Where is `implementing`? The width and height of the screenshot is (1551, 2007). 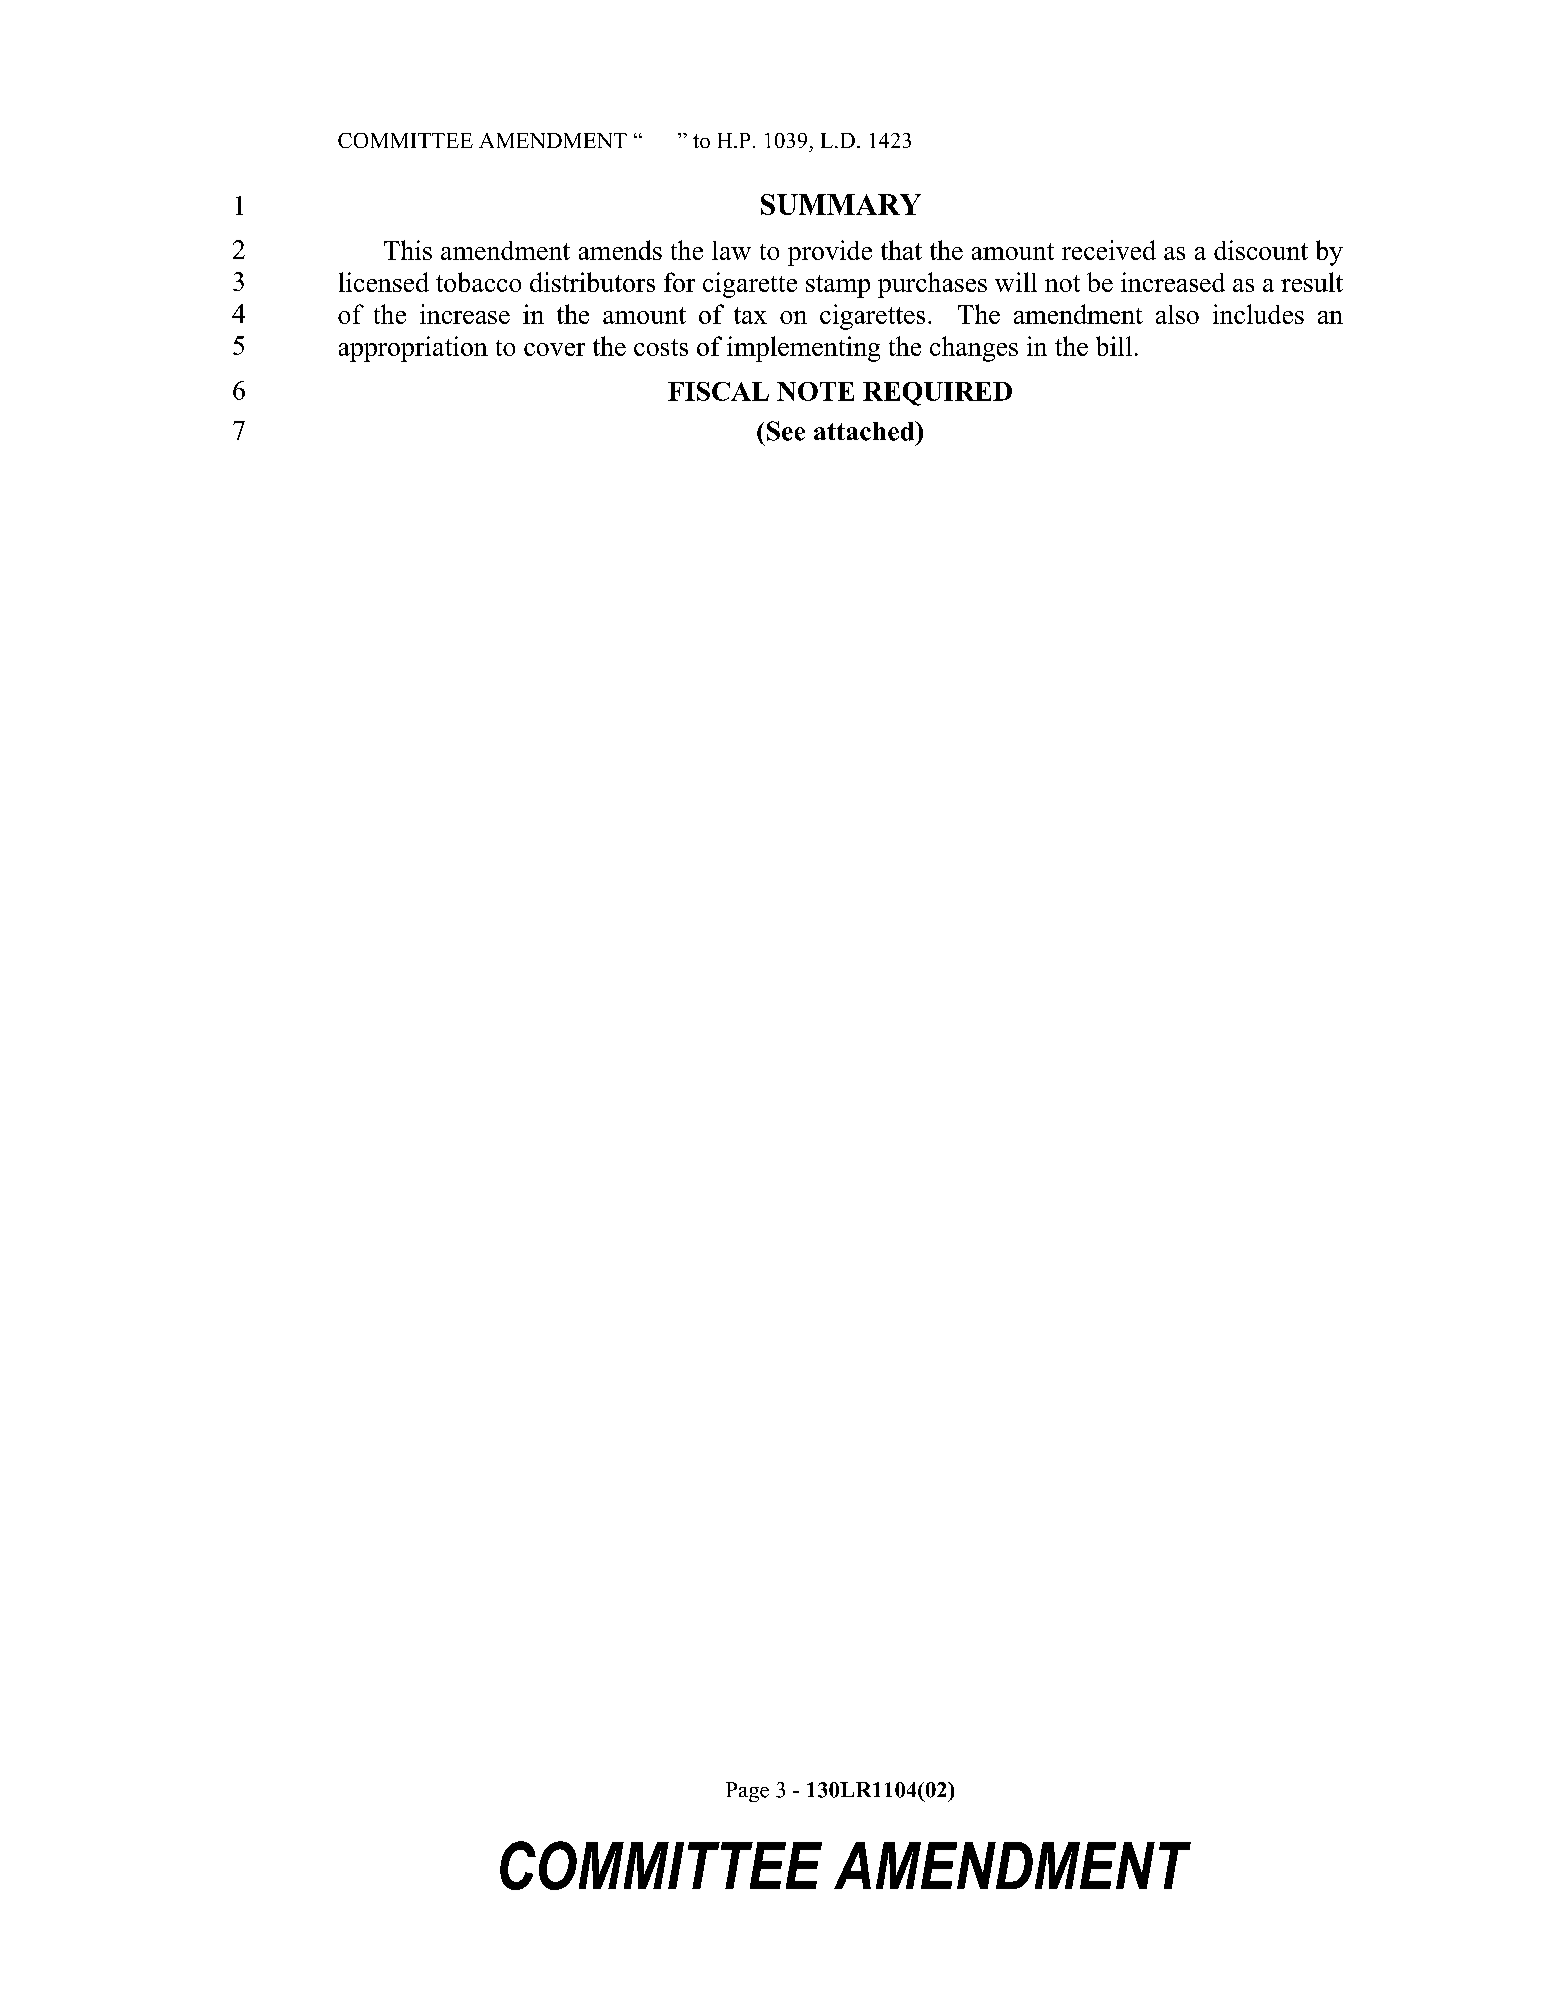
implementing is located at coordinates (803, 349).
